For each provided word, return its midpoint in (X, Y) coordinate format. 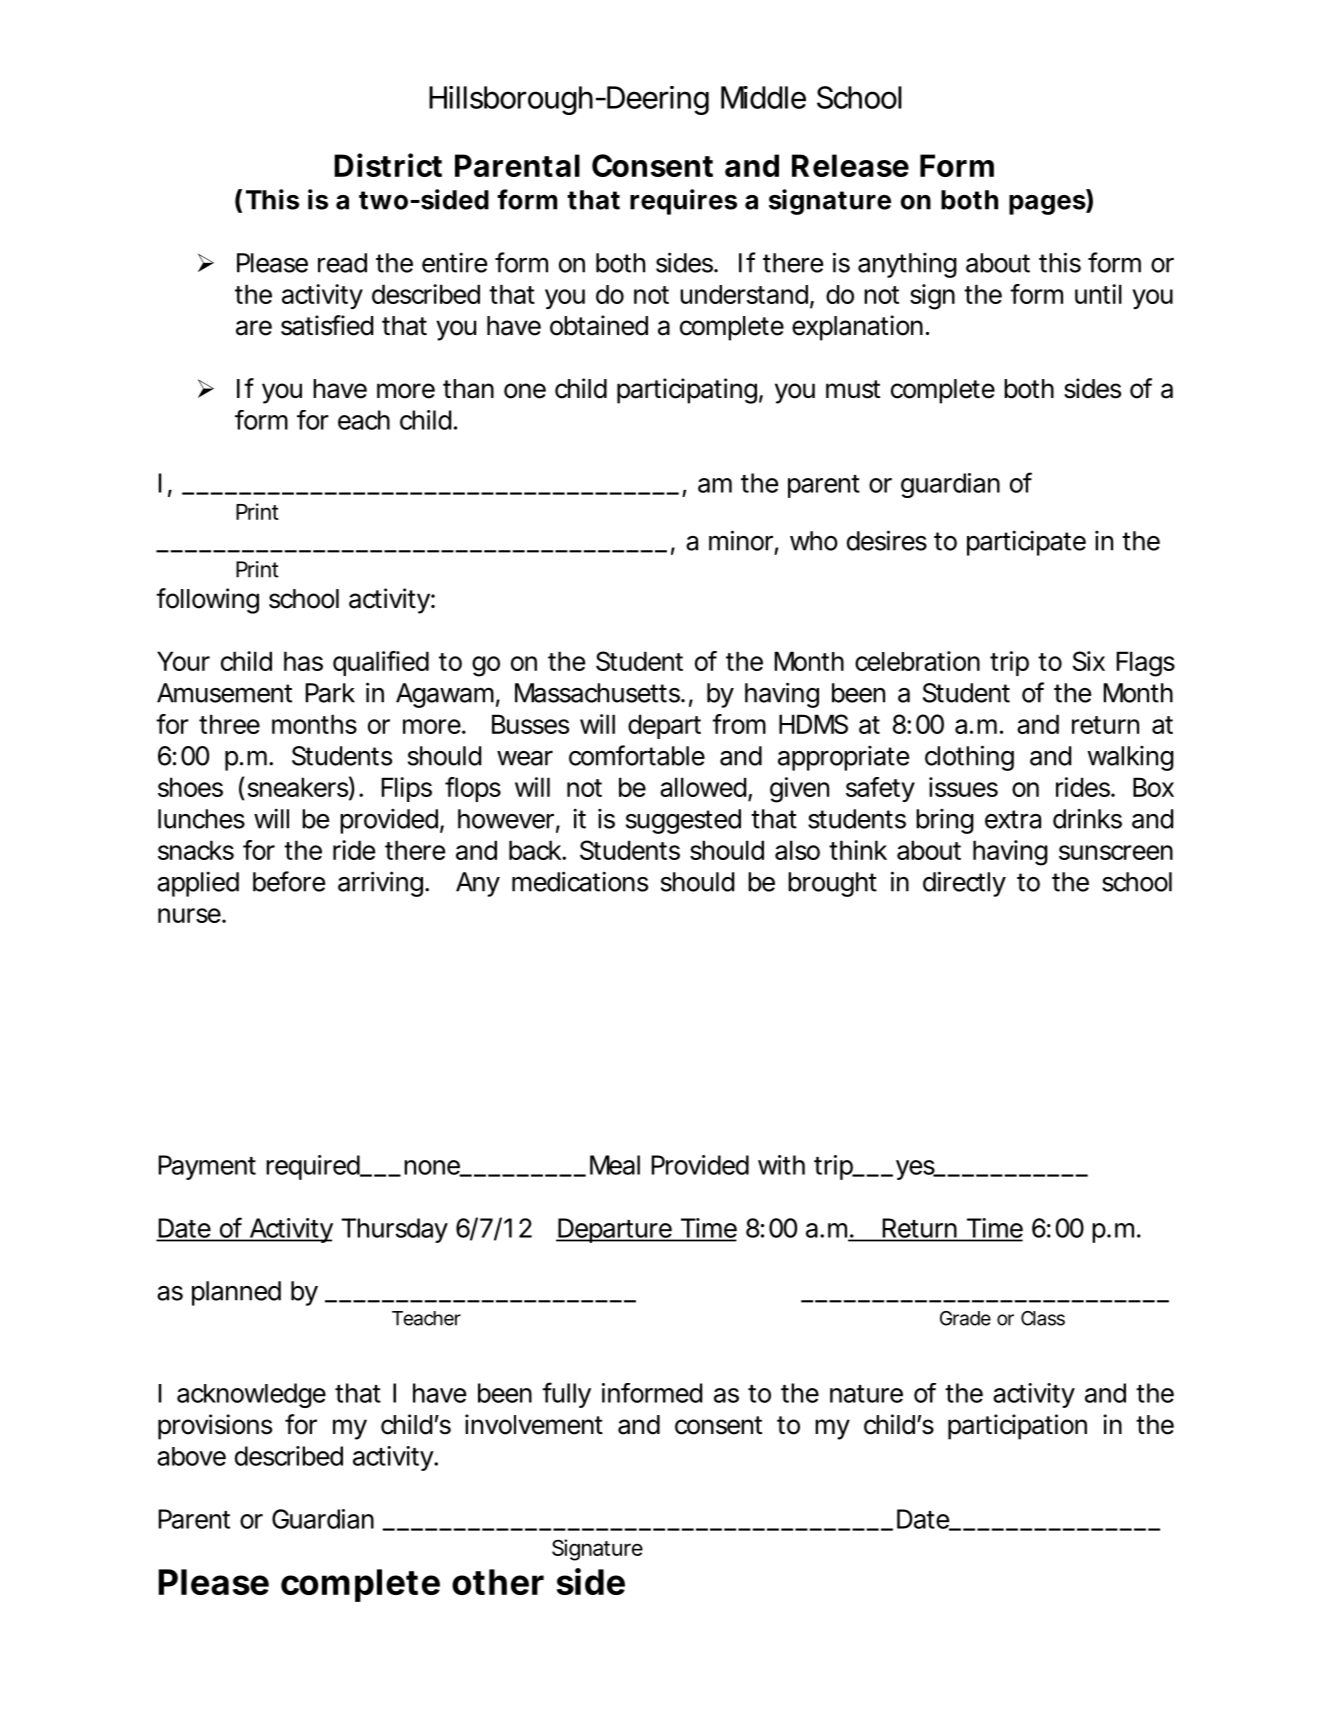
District (388, 165)
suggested (683, 821)
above (191, 1456)
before (289, 881)
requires (683, 202)
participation (1017, 1427)
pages (1048, 205)
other (498, 1582)
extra (1013, 819)
